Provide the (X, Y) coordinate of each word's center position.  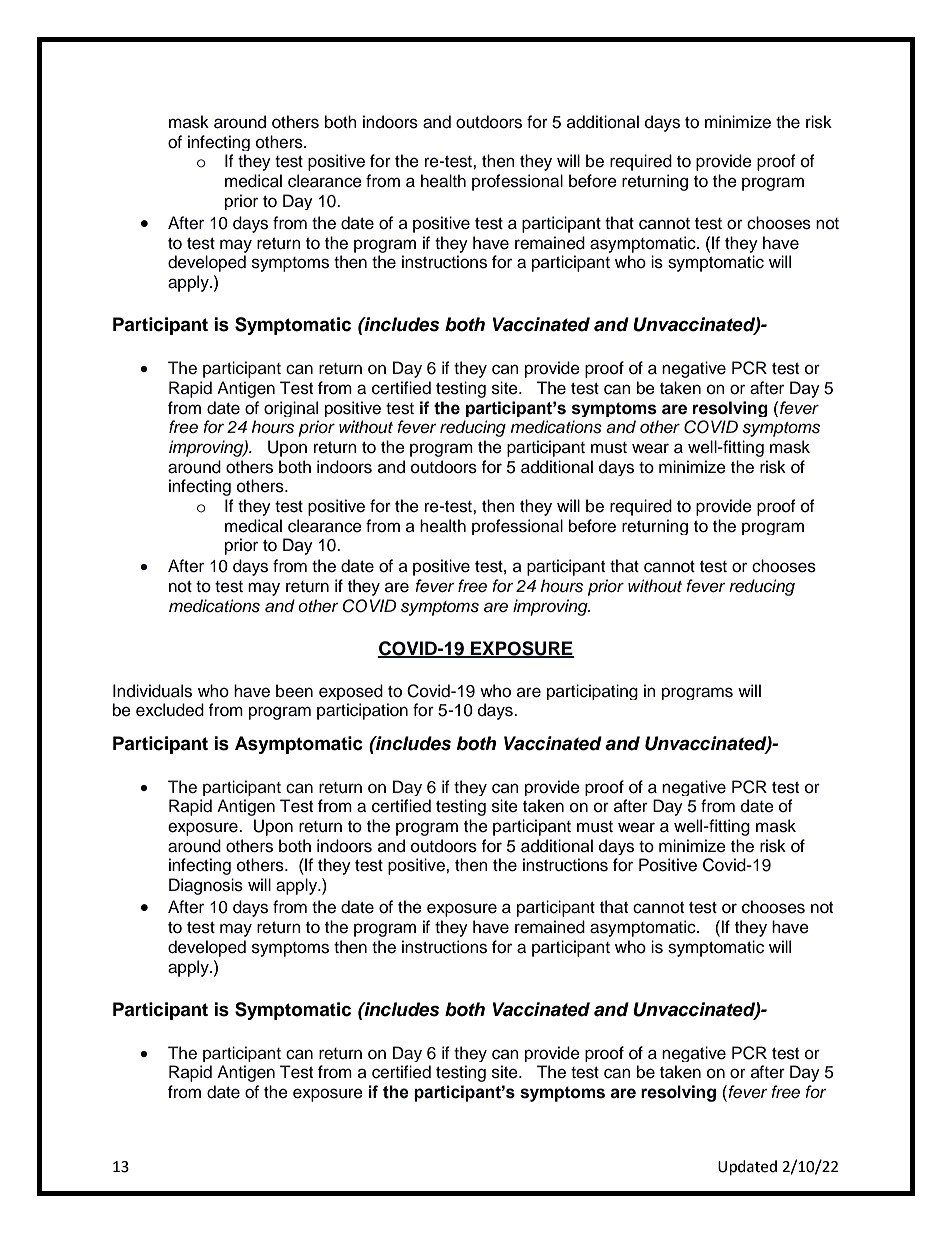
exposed (351, 692)
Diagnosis (206, 886)
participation (362, 711)
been (294, 691)
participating (592, 692)
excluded (170, 710)
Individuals (152, 691)
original (291, 409)
